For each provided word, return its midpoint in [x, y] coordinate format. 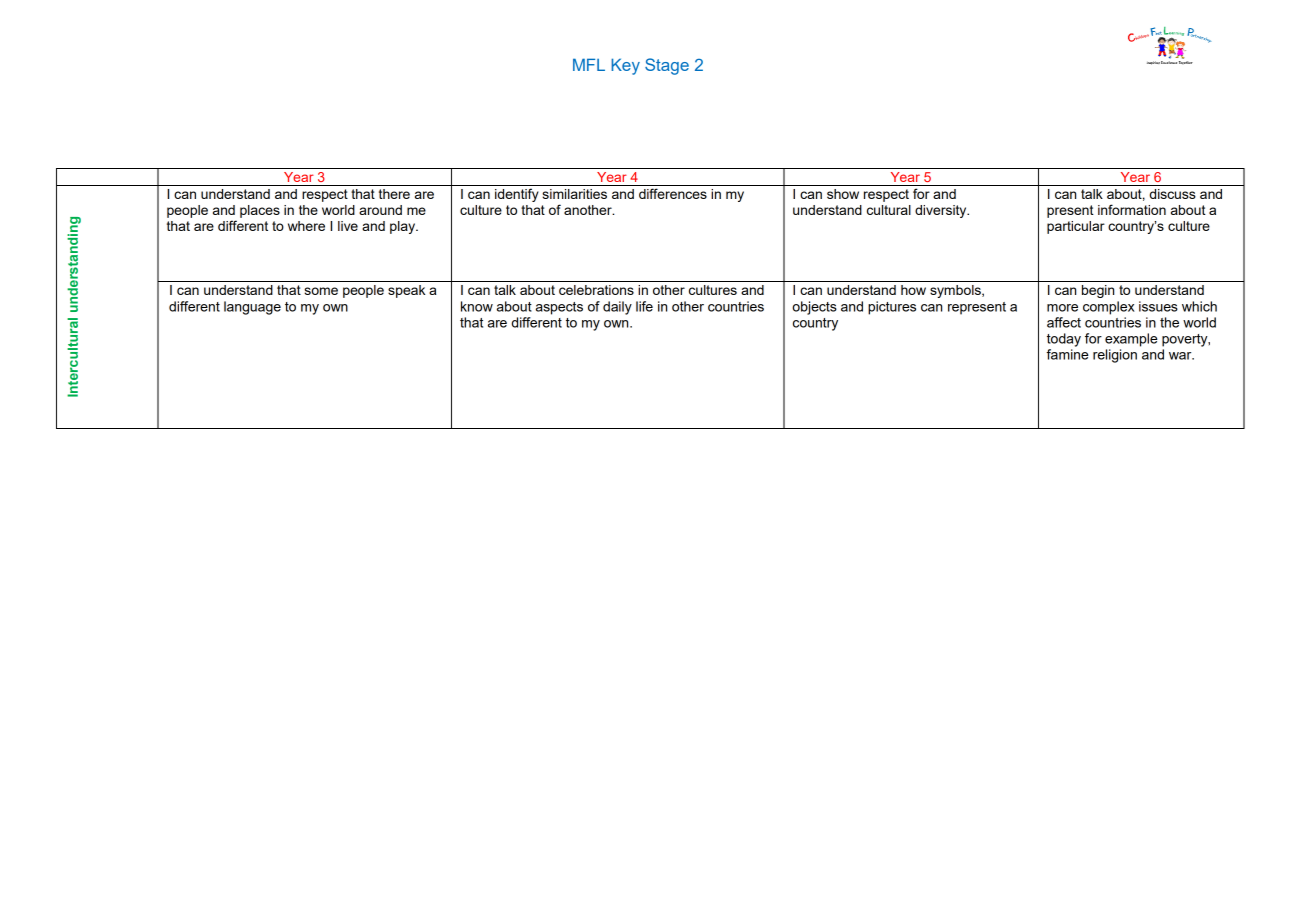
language [252, 308]
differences [673, 193]
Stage [667, 66]
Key [625, 66]
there [394, 194]
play [404, 227]
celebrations [596, 290]
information [1132, 209]
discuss [1172, 194]
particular [1076, 227]
